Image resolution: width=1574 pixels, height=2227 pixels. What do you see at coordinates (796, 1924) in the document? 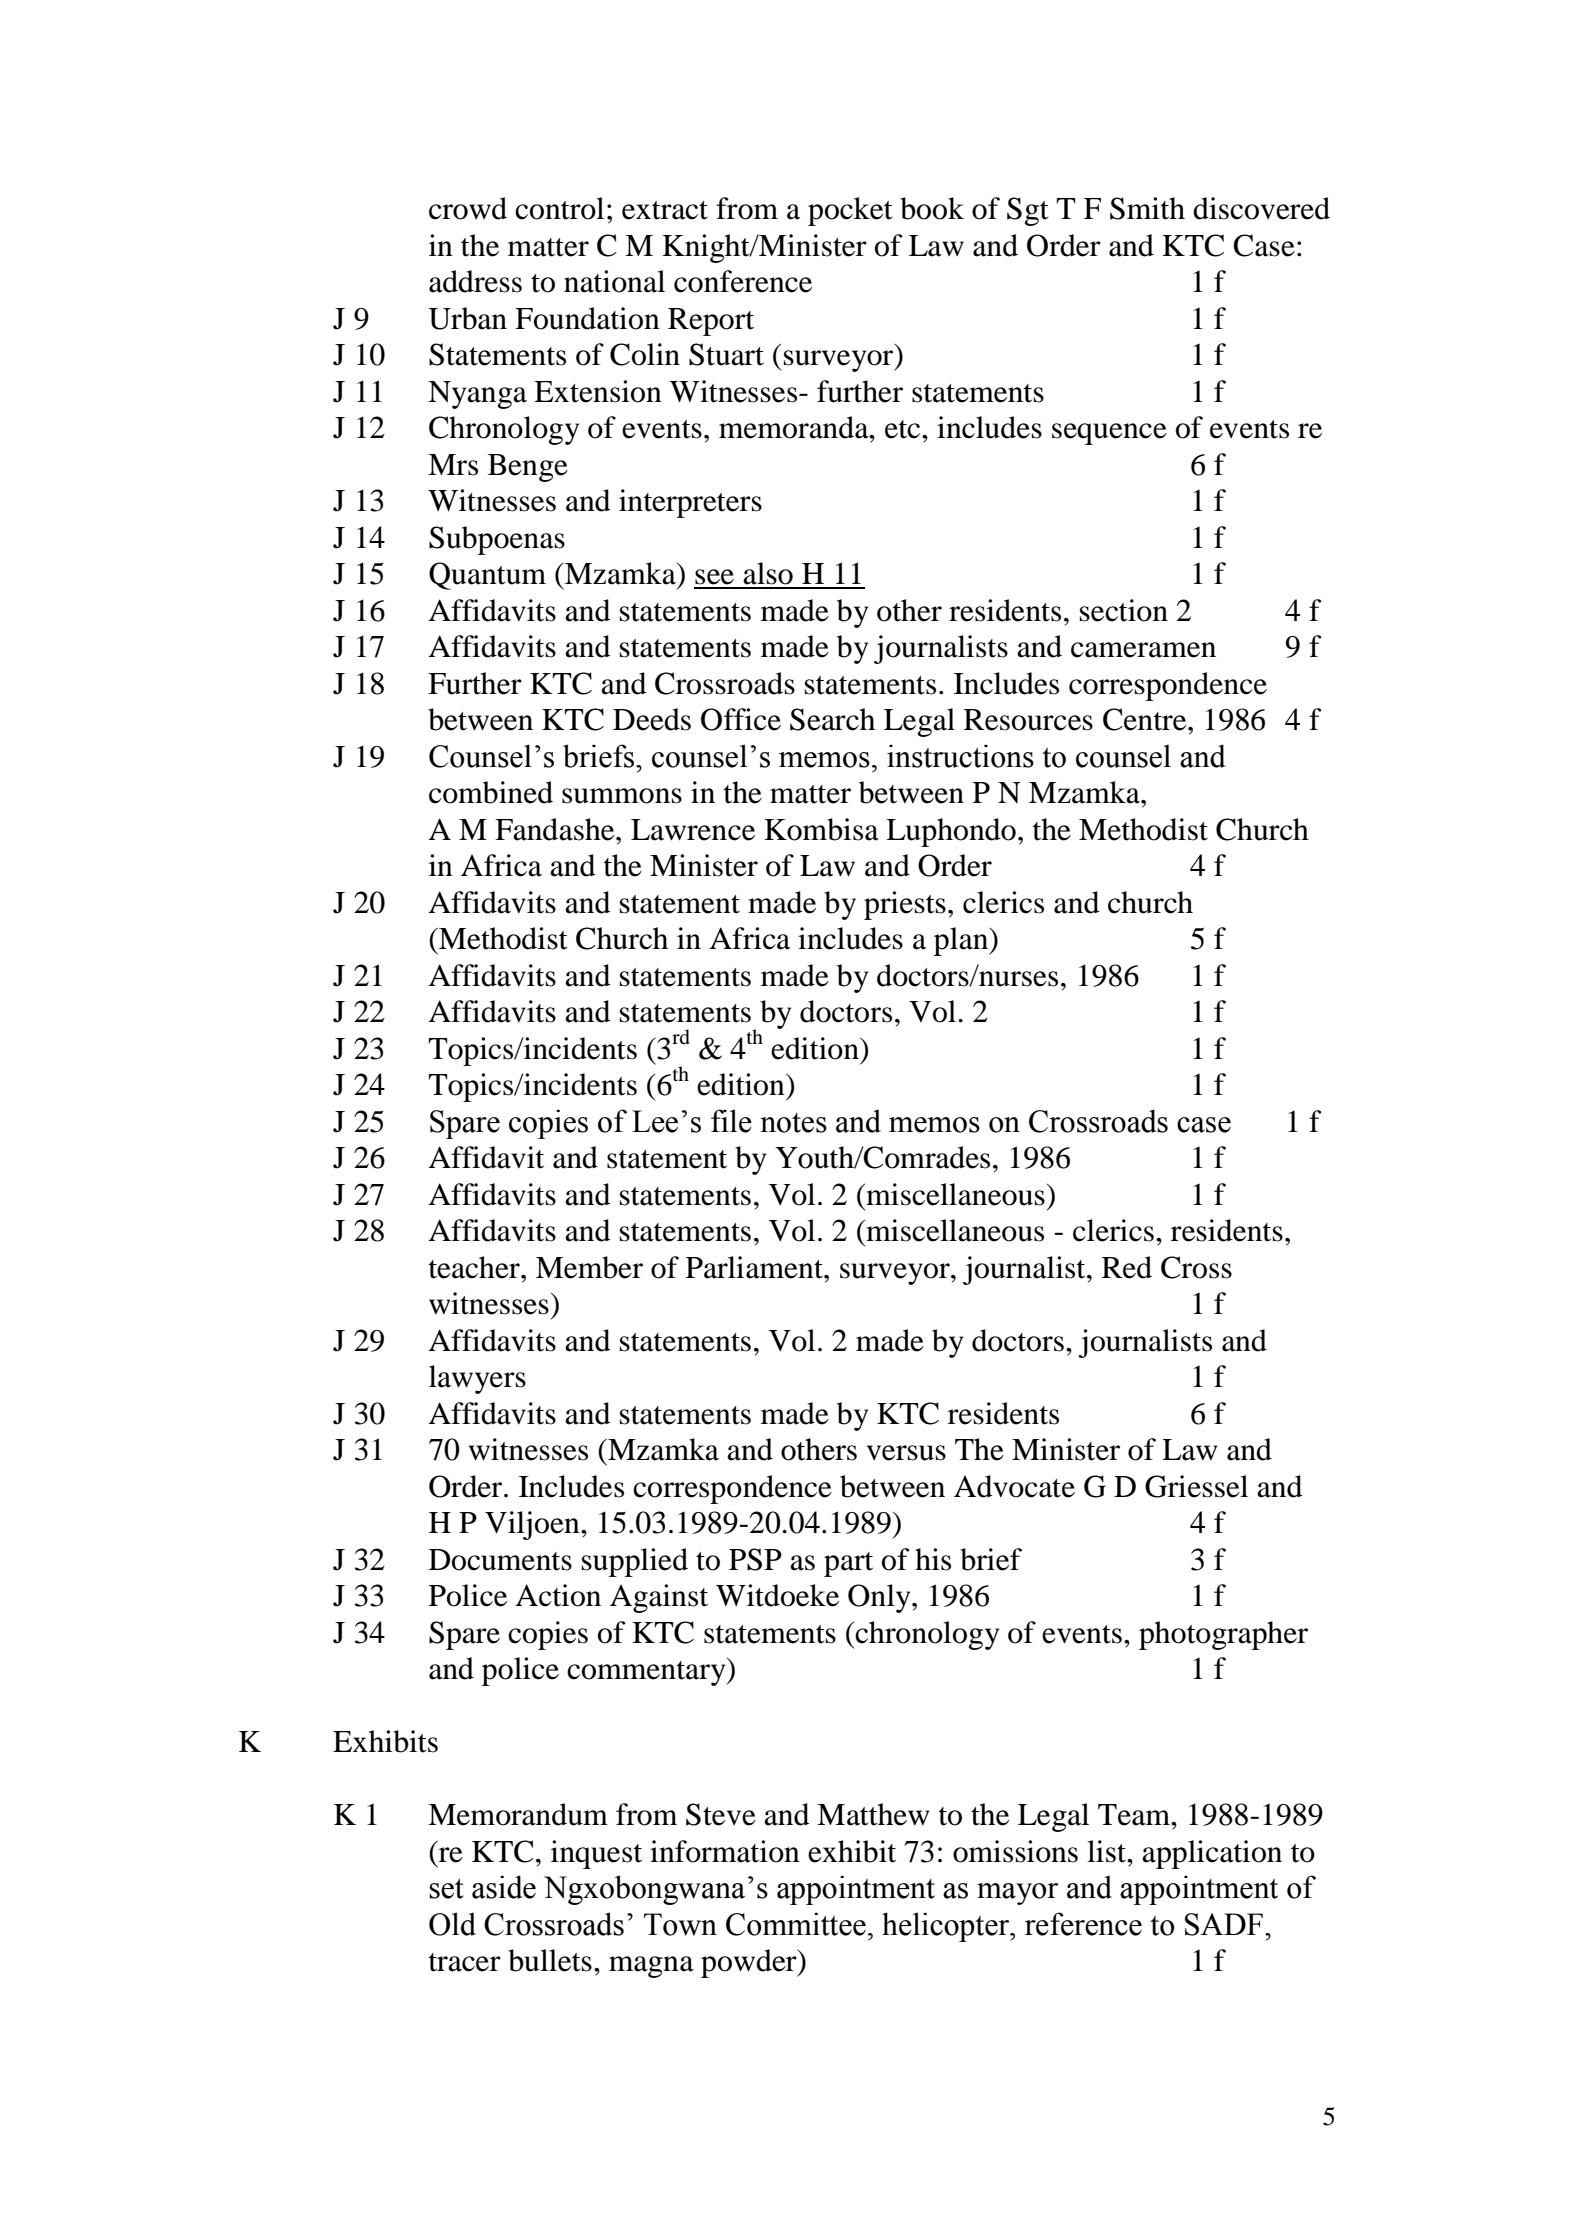
I see `Committee` at bounding box center [796, 1924].
